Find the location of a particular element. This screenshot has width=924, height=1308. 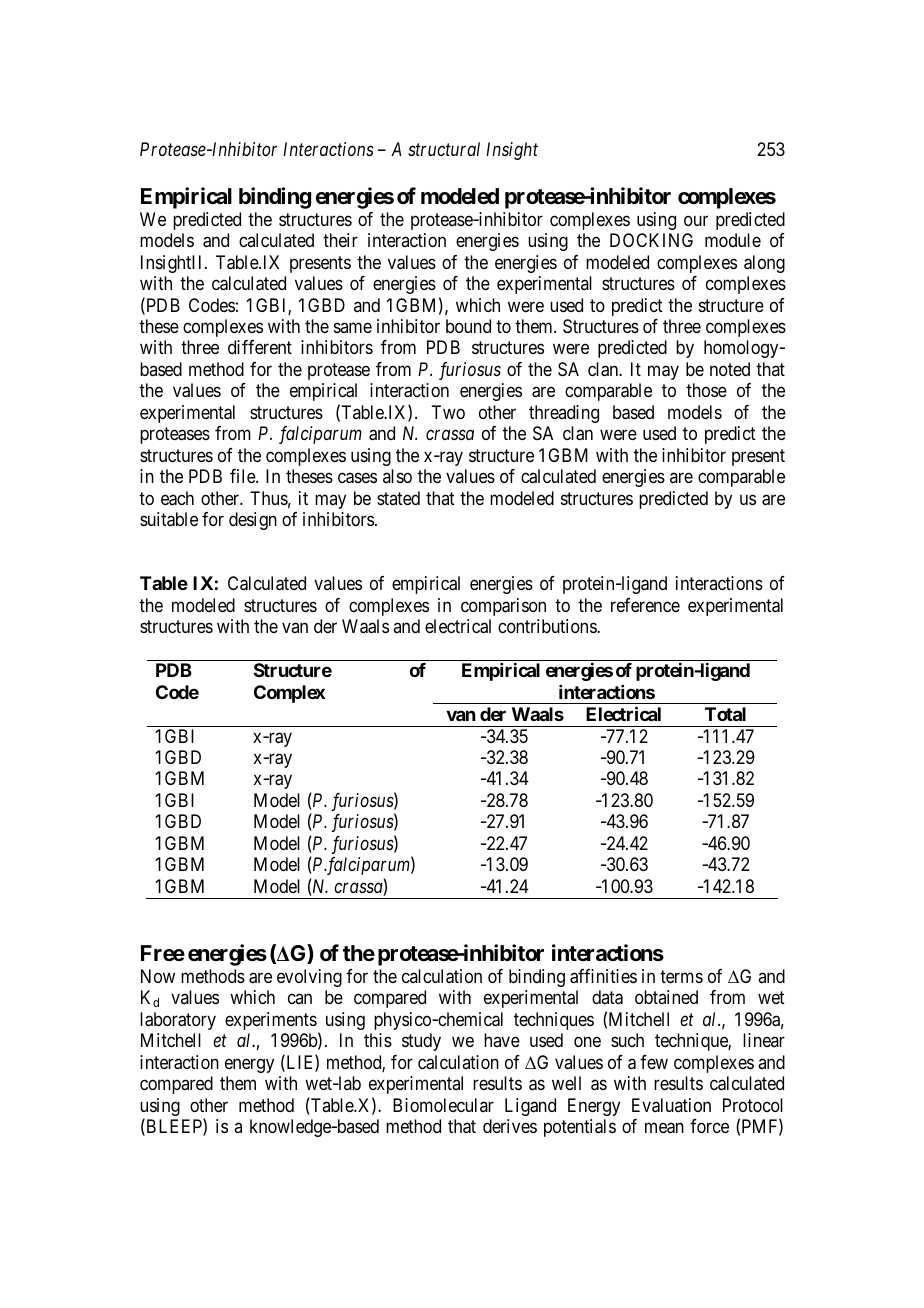

terms is located at coordinates (681, 976).
